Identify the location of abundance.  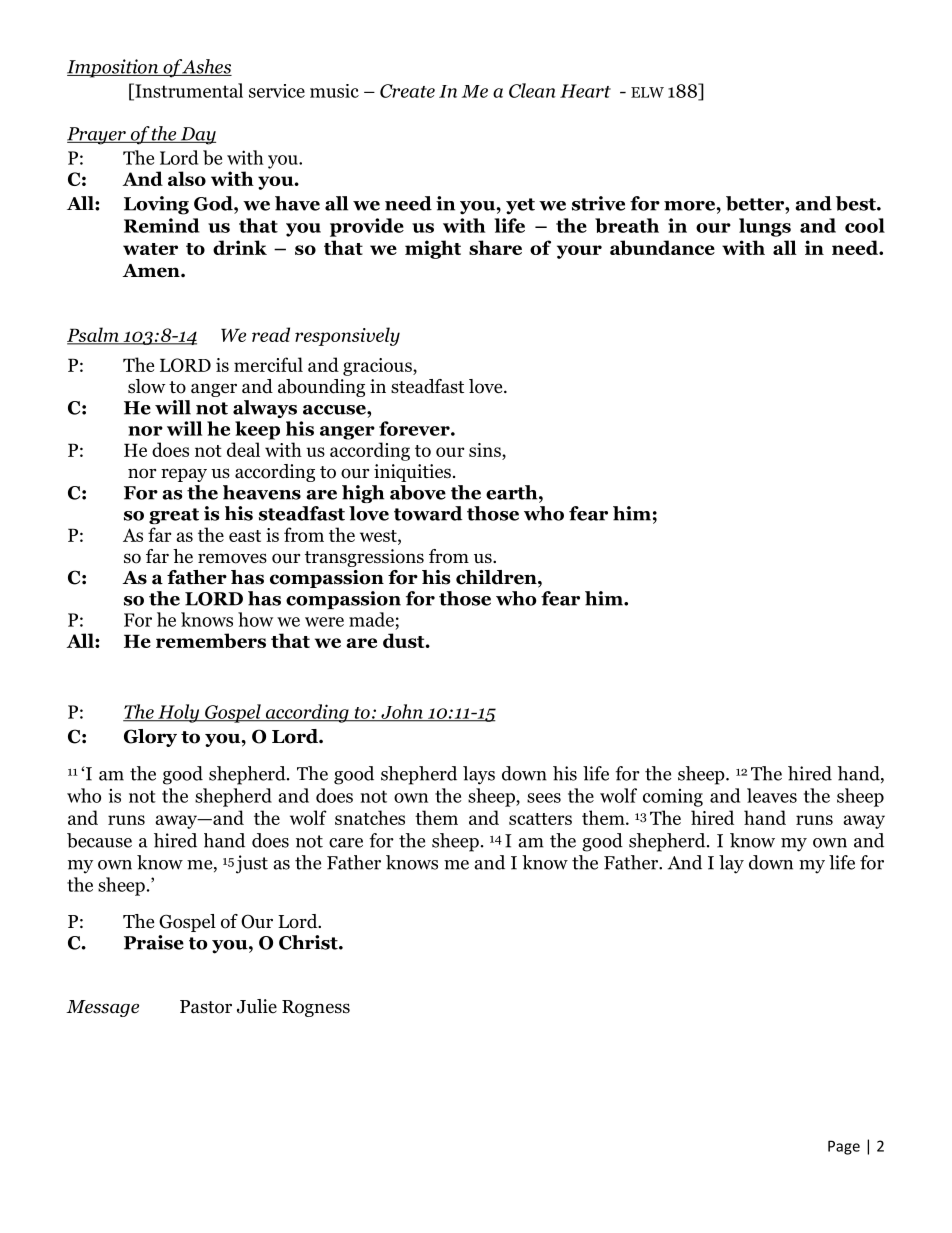
(662, 247).
